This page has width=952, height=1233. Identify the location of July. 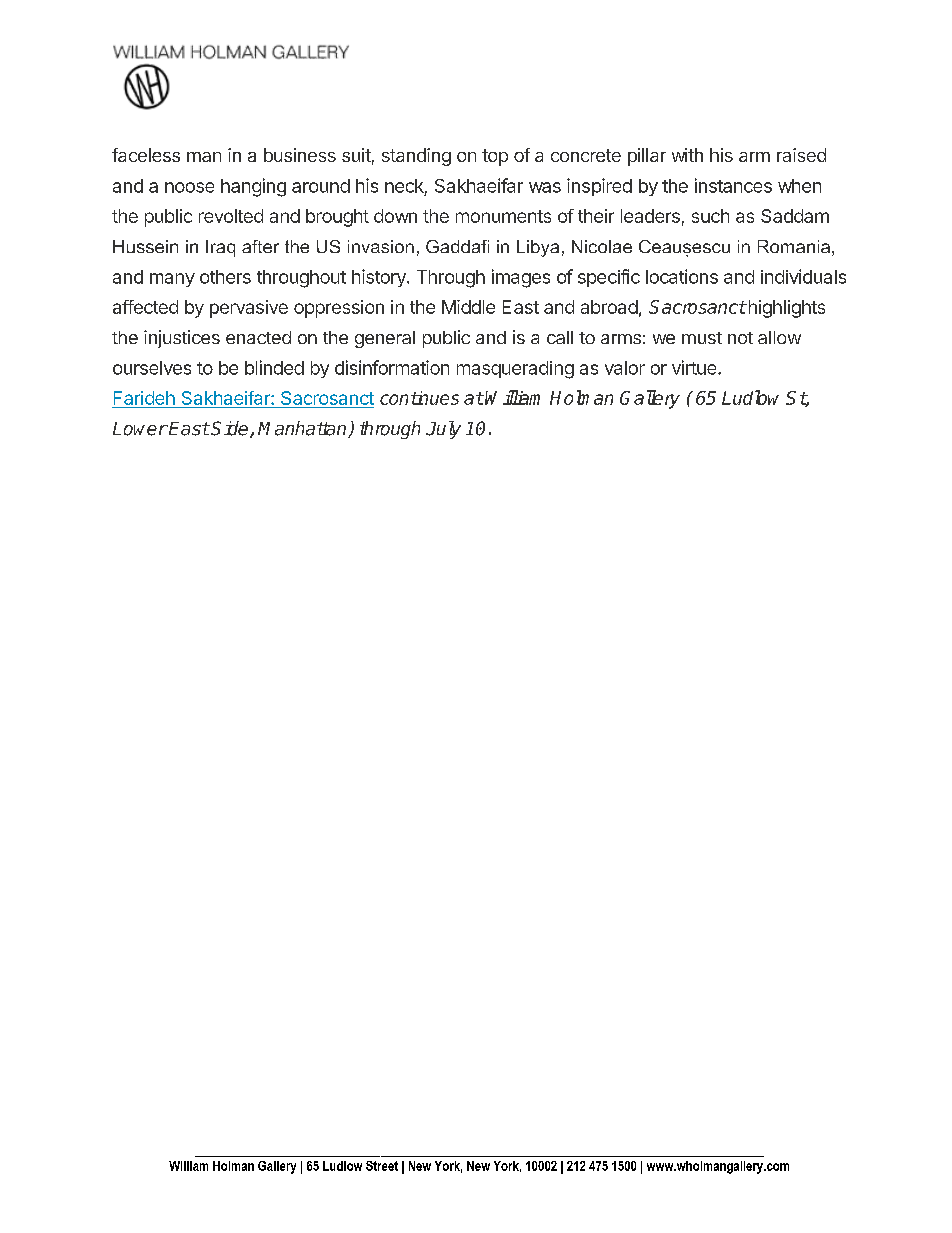
(443, 430).
